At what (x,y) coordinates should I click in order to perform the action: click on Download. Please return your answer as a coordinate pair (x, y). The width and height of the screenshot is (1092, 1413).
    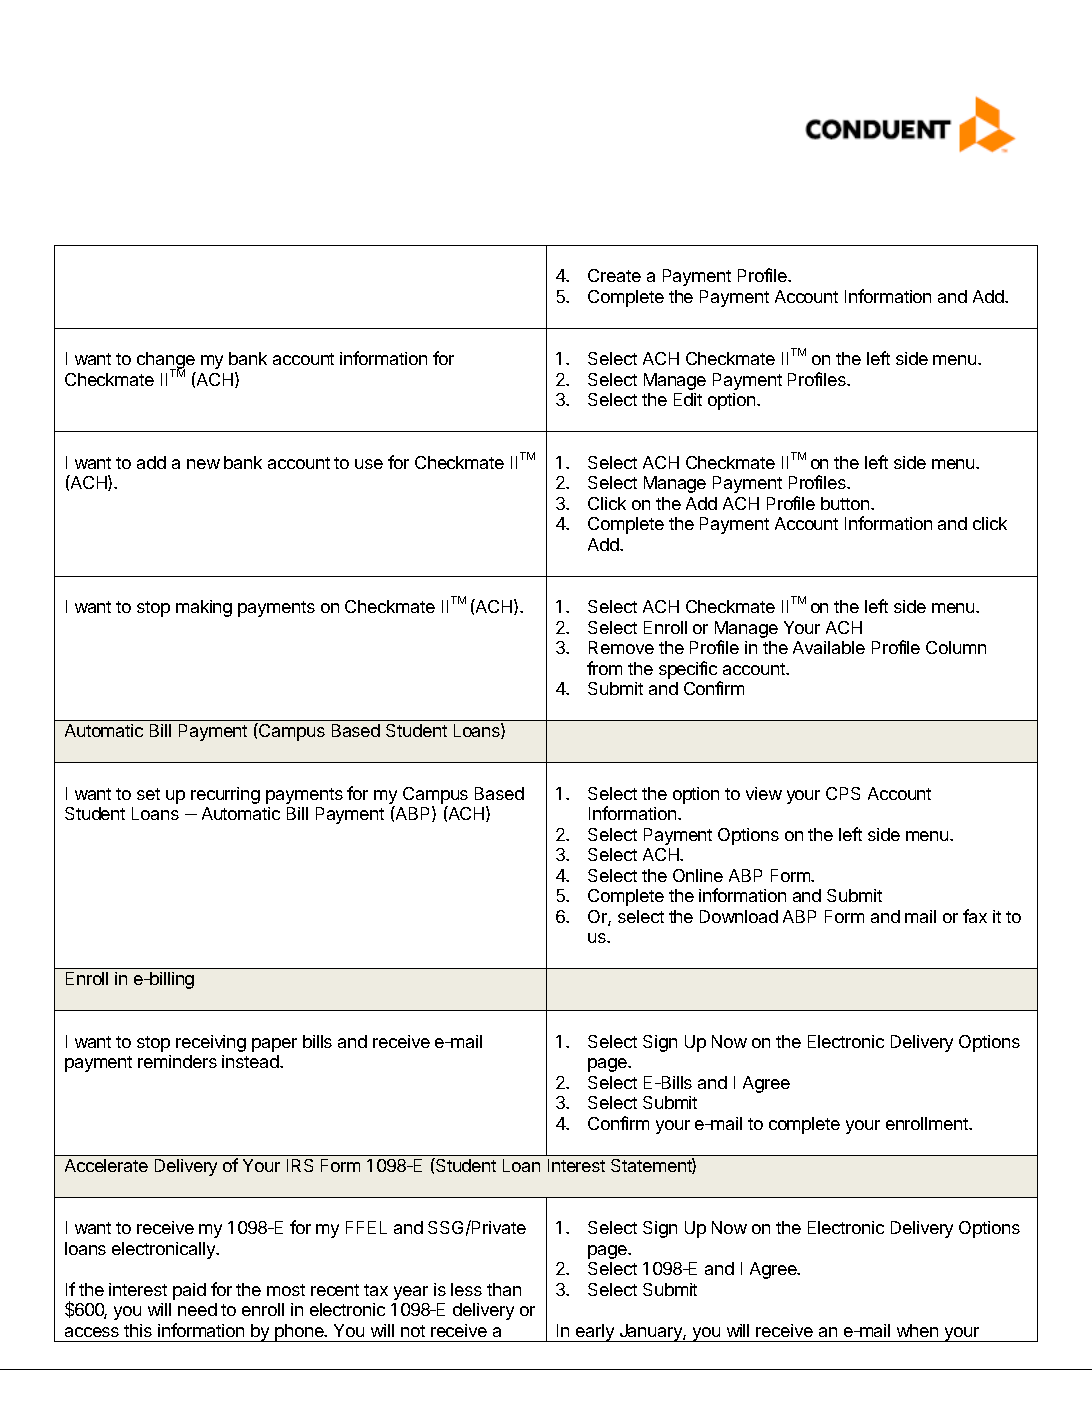
    Looking at the image, I should click on (739, 916).
